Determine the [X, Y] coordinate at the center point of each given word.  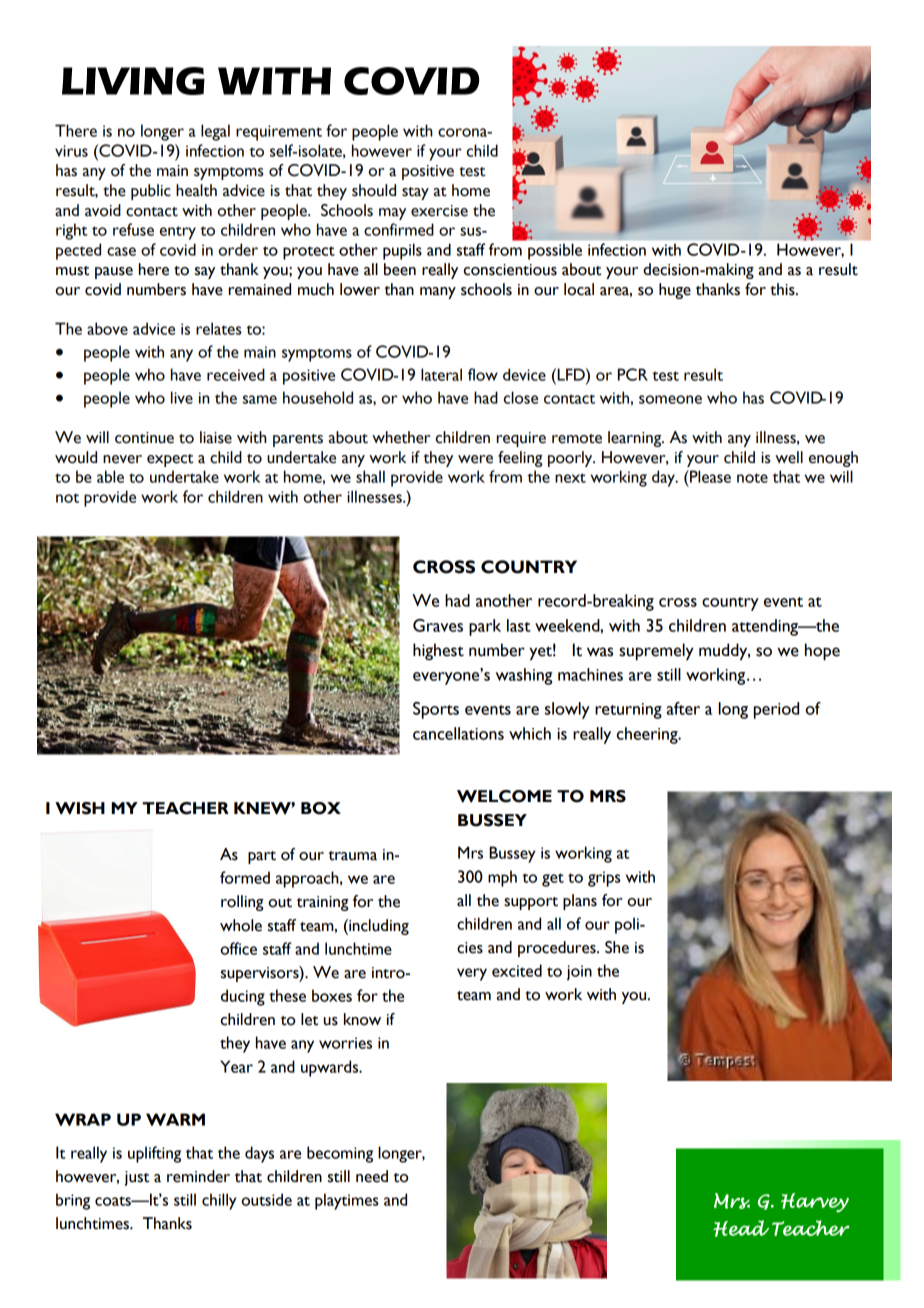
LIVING [133, 81]
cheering [648, 735]
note [752, 478]
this [783, 289]
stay [415, 193]
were [475, 459]
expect [170, 460]
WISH [80, 808]
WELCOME [504, 796]
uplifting [154, 1154]
